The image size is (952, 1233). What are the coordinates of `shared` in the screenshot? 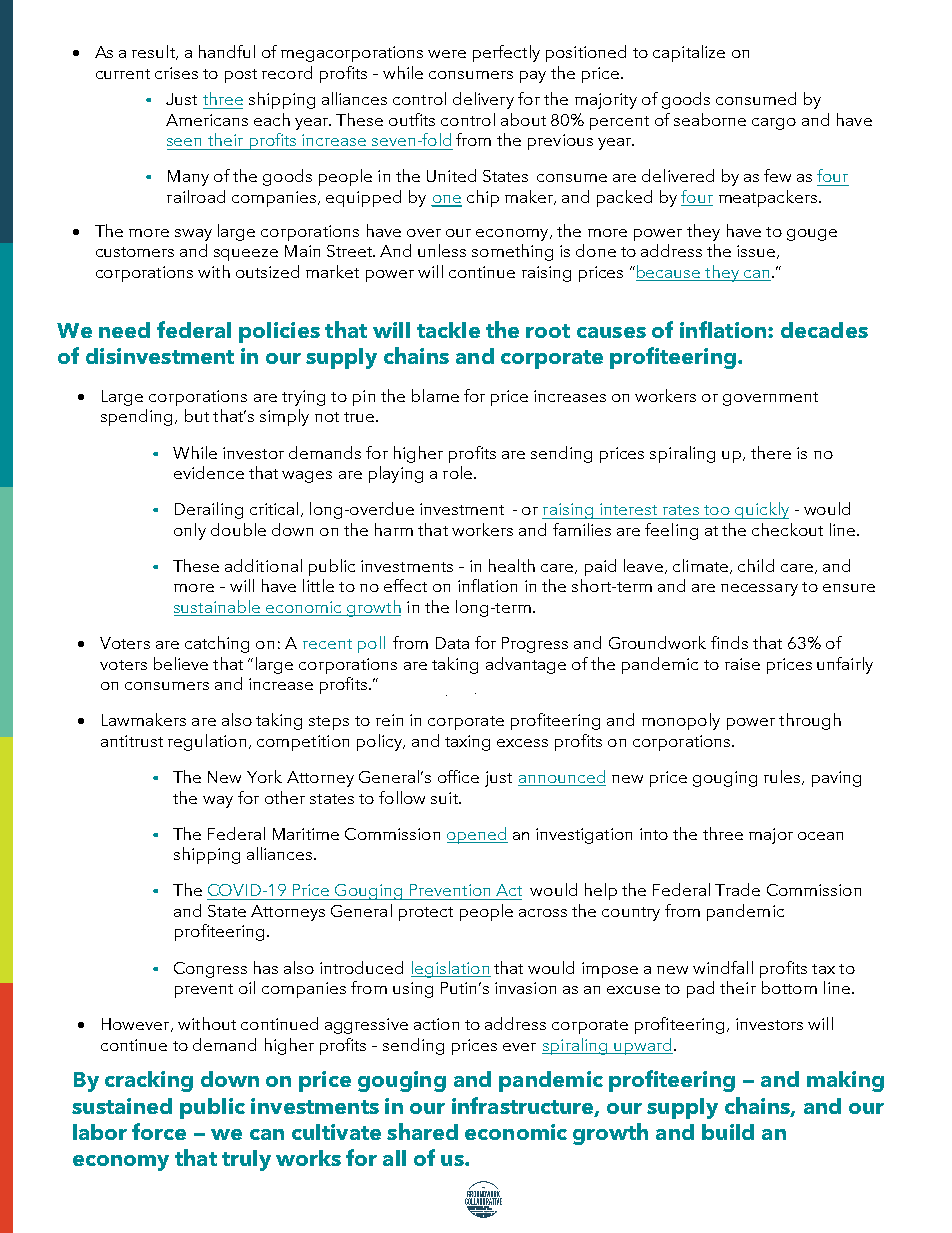 It's located at (422, 1131).
